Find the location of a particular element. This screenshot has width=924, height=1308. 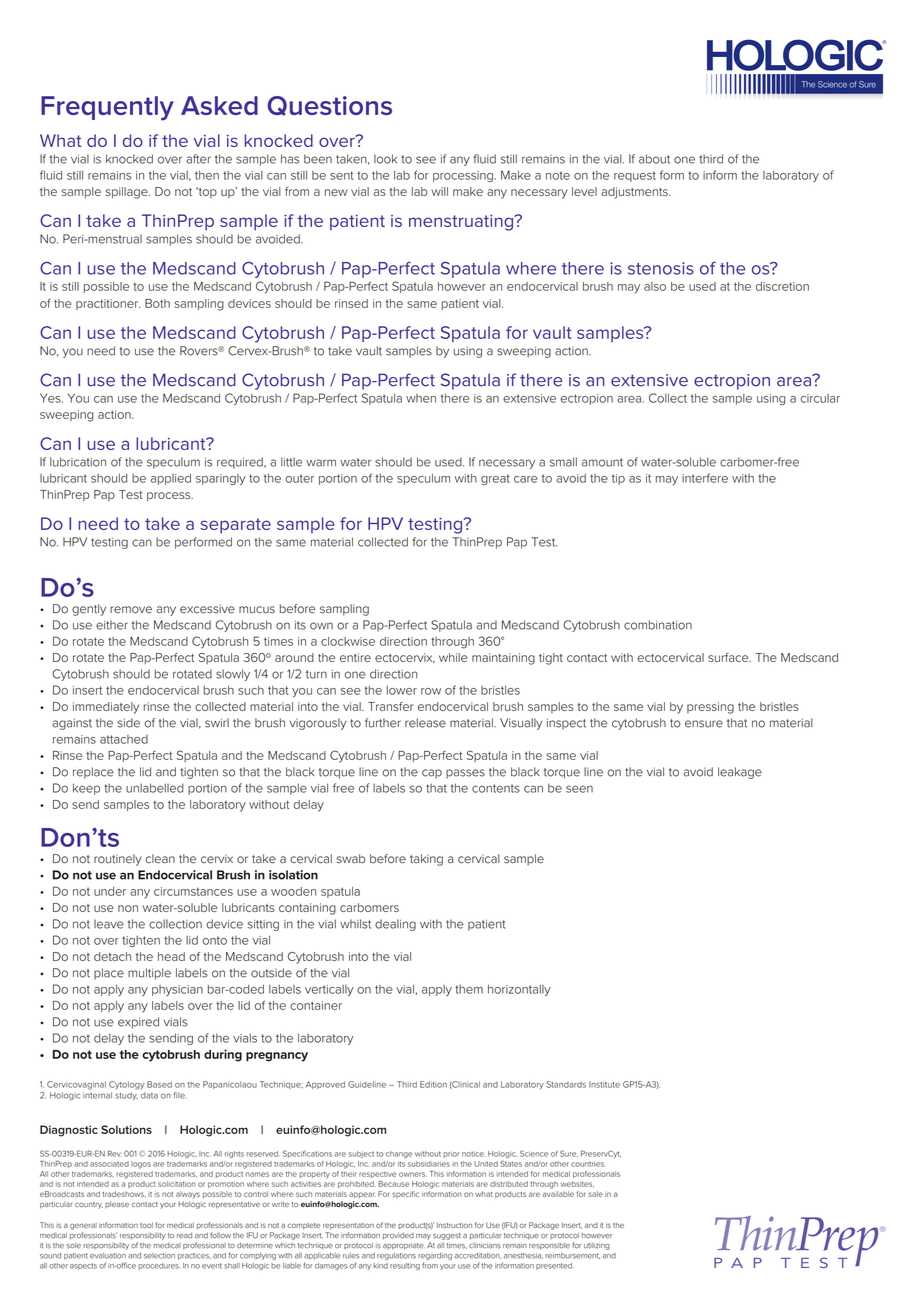

multiple is located at coordinates (149, 974).
